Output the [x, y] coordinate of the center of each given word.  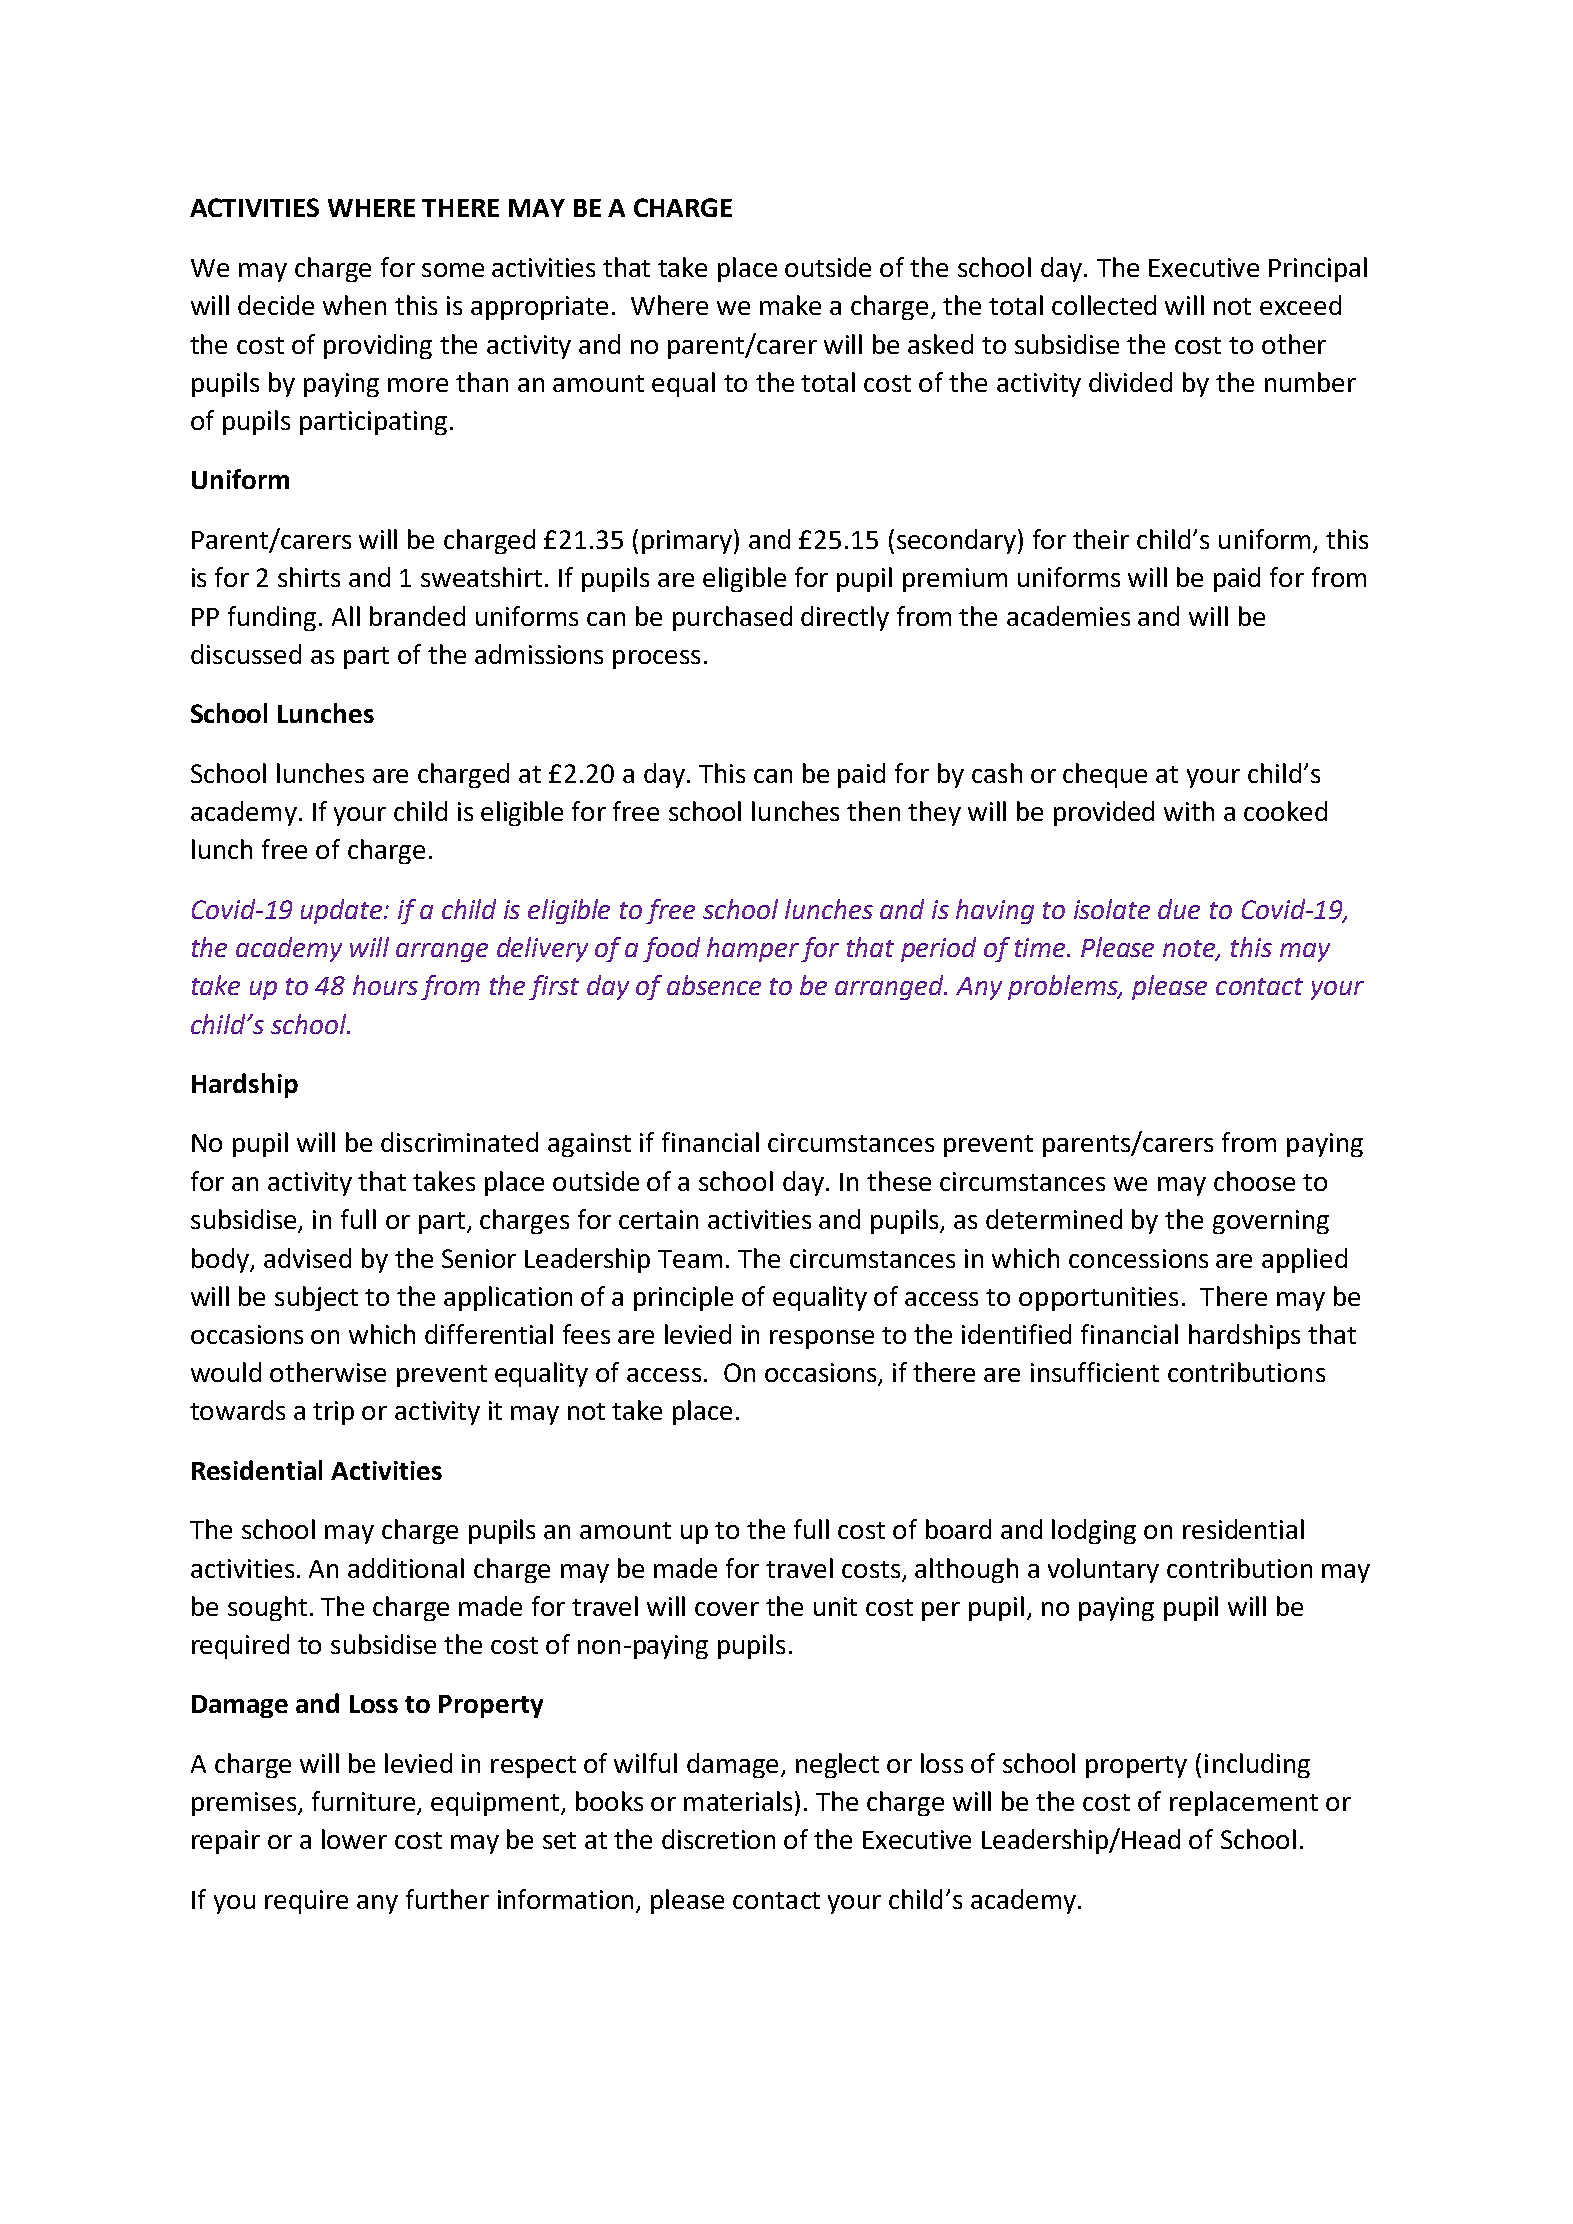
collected [1104, 305]
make [790, 305]
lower [354, 1839]
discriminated [459, 1142]
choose [1254, 1181]
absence [714, 985]
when [354, 305]
